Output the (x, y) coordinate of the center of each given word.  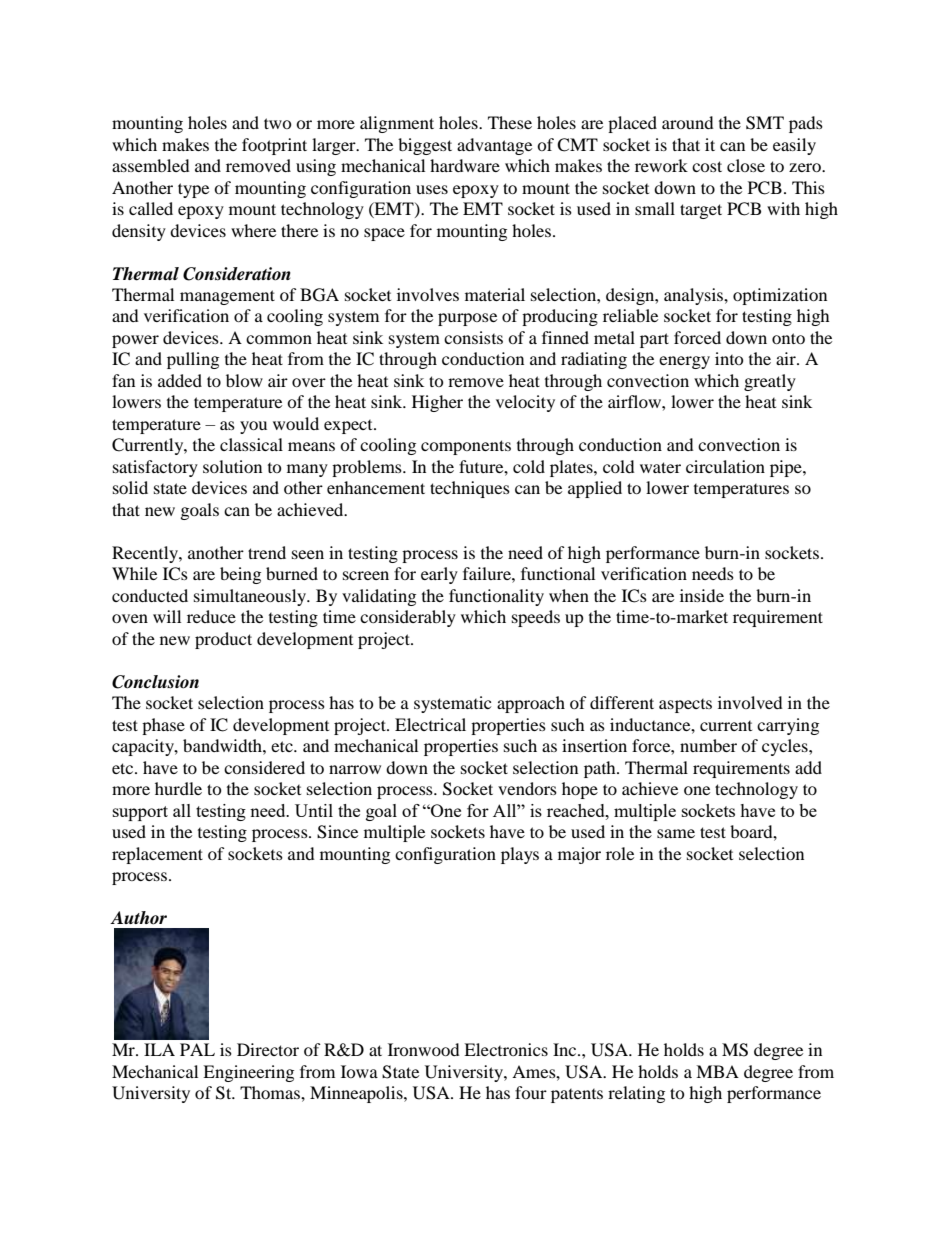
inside (702, 595)
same (676, 833)
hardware (465, 165)
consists (473, 337)
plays (520, 855)
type (193, 190)
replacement (157, 855)
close (746, 165)
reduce (211, 616)
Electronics (506, 1049)
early (439, 575)
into (729, 358)
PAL (197, 1049)
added (180, 380)
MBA (717, 1071)
